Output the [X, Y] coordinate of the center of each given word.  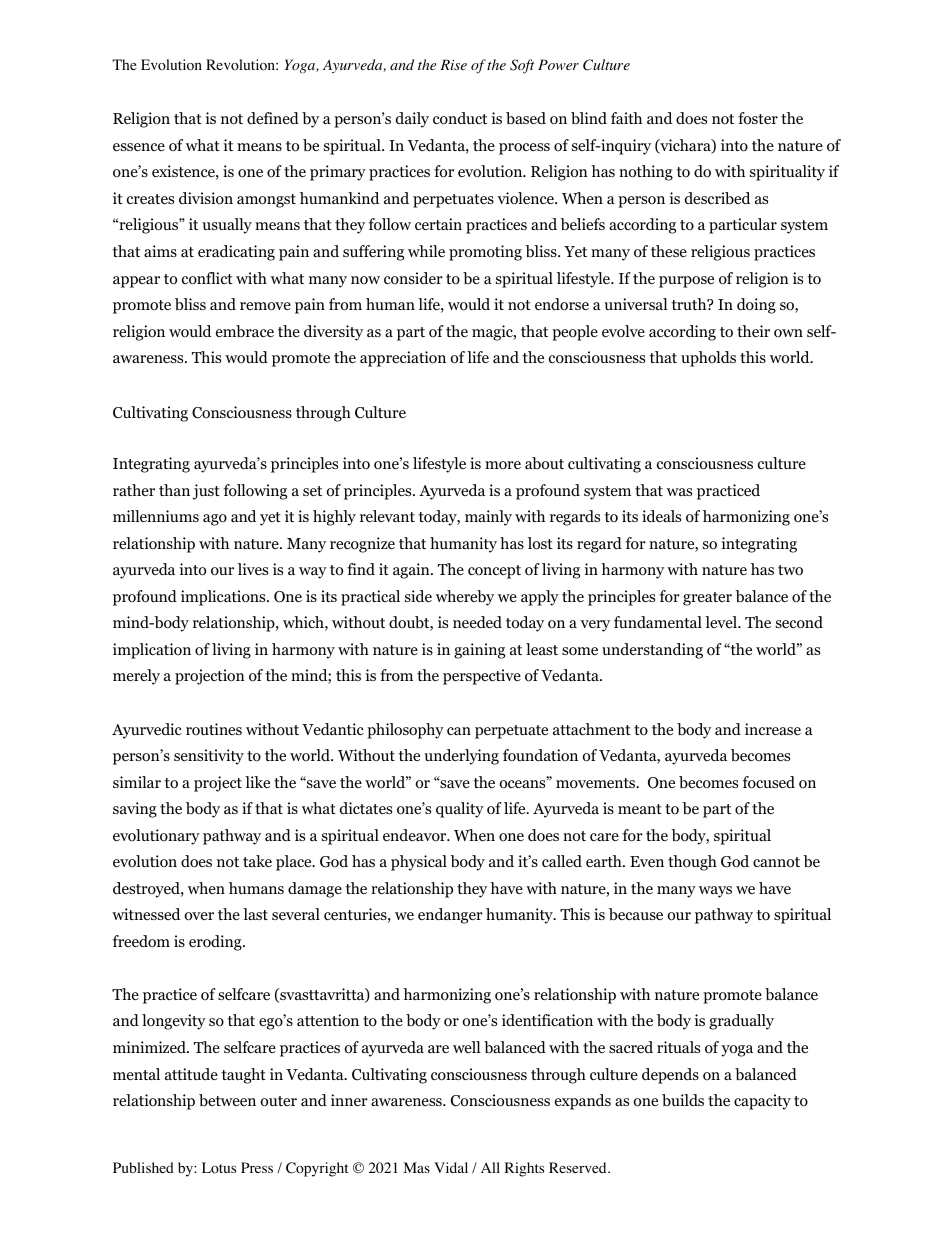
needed [477, 622]
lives [253, 569]
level [722, 622]
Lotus [219, 1168]
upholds [708, 359]
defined [273, 118]
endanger [450, 916]
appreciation [403, 359]
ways [715, 892]
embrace [245, 331]
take [257, 861]
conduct [460, 118]
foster [758, 118]
